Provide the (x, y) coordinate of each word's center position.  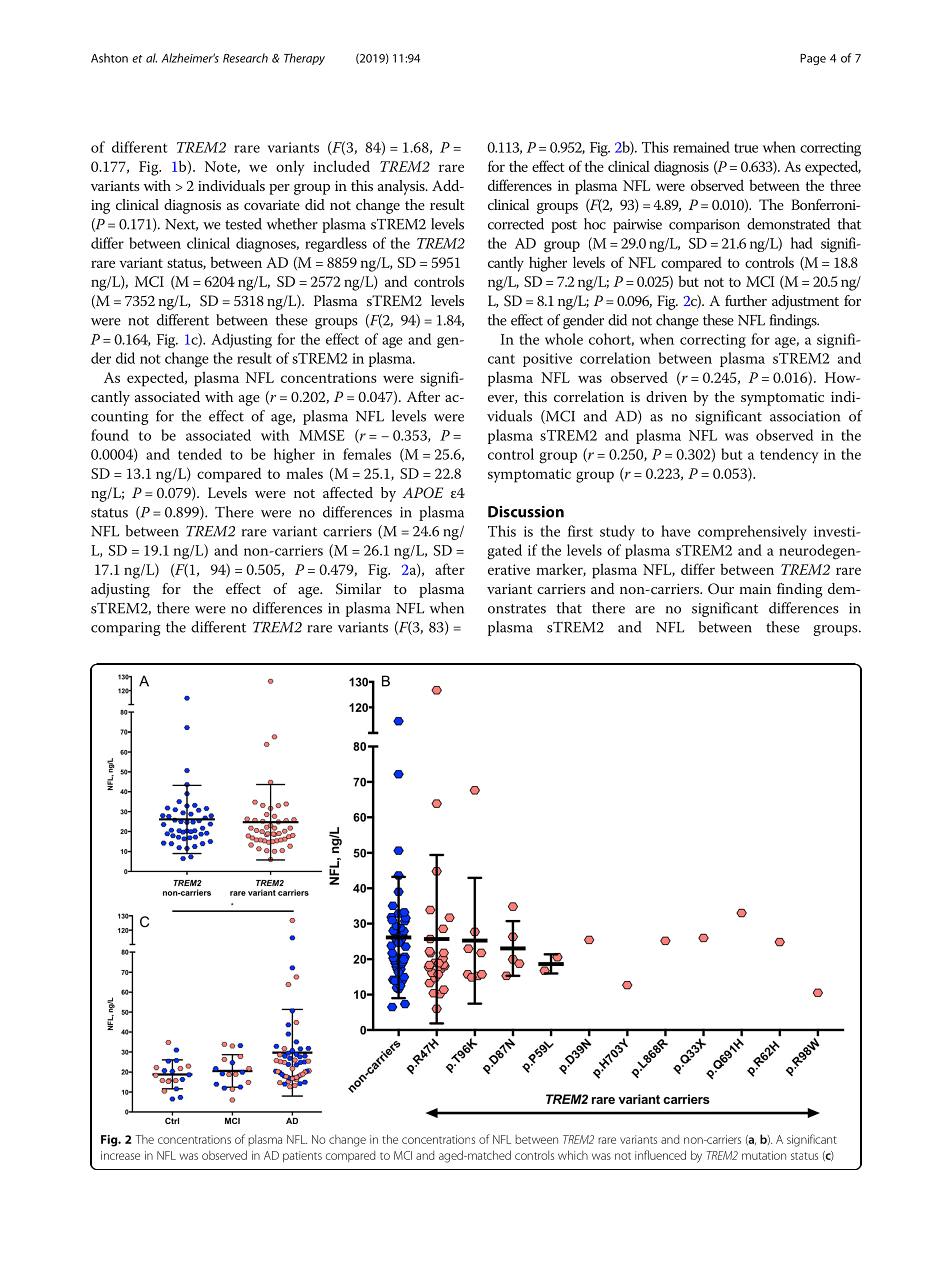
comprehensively (752, 532)
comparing (125, 629)
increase (120, 1155)
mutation (764, 1155)
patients (302, 1156)
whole (564, 339)
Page (813, 59)
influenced (660, 1155)
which (573, 1155)
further (746, 300)
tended (200, 454)
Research (245, 58)
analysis (402, 187)
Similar (358, 589)
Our (721, 589)
